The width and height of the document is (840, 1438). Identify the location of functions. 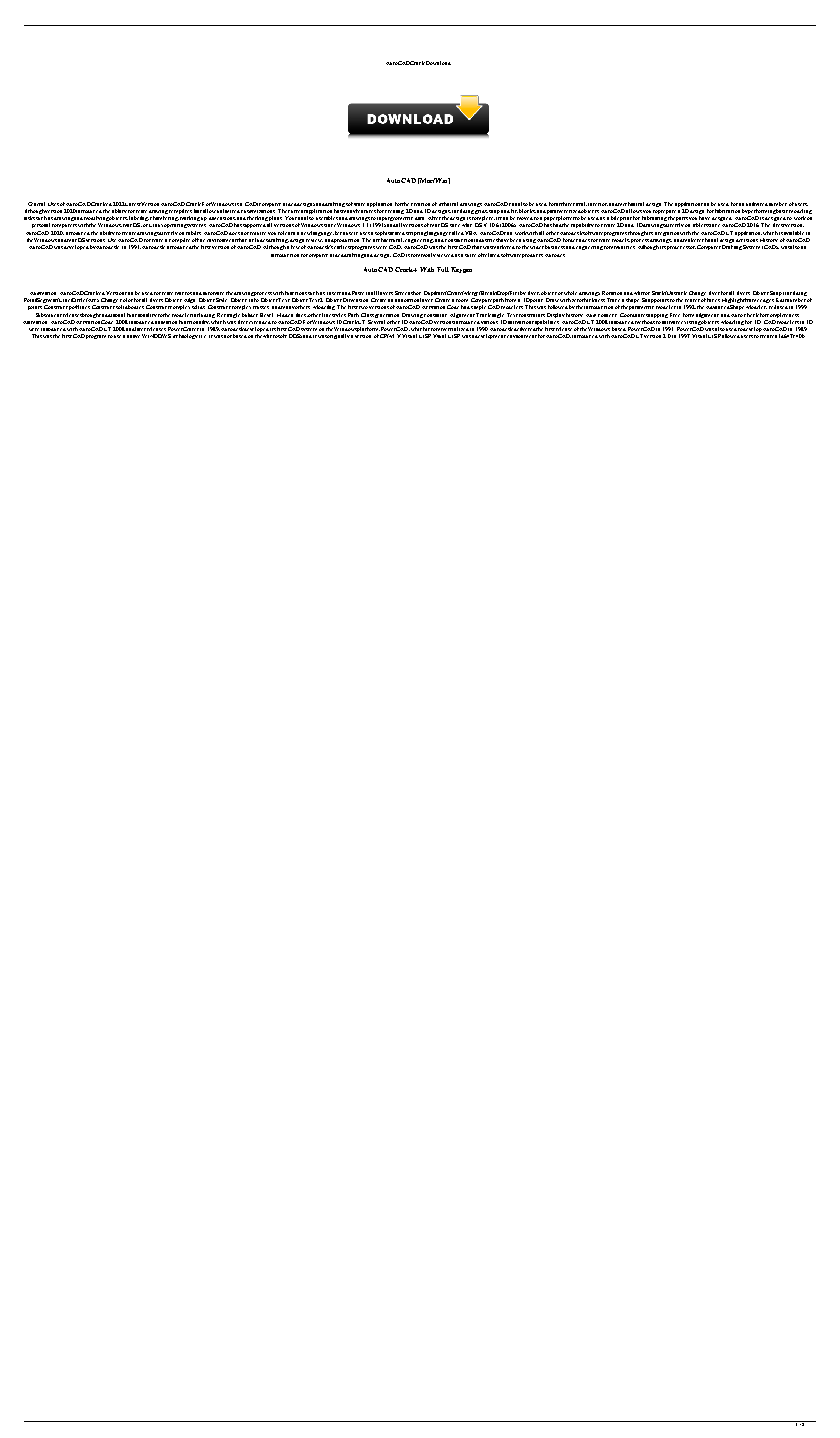
(296, 293).
